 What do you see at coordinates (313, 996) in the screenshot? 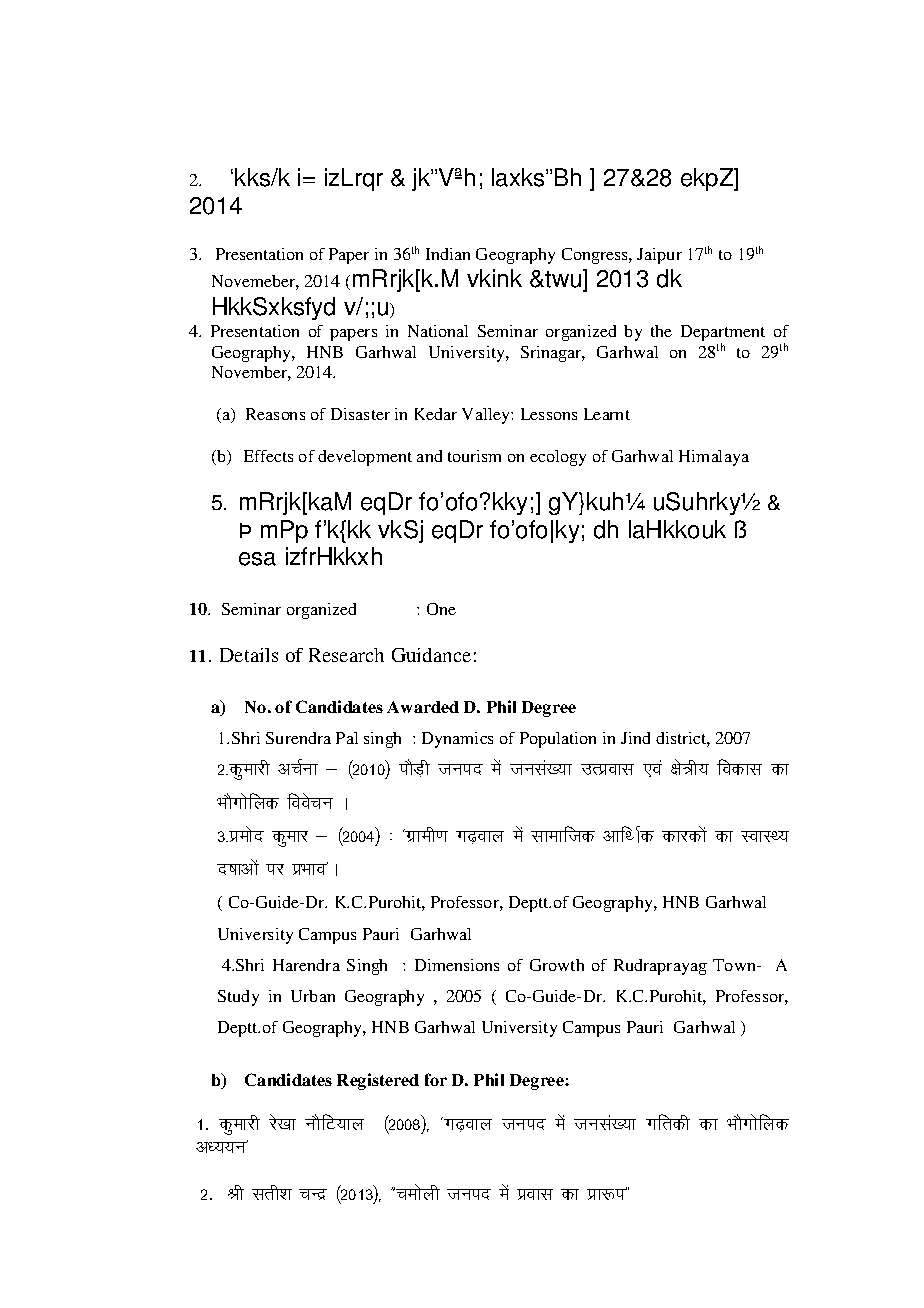
I see `Urban` at bounding box center [313, 996].
